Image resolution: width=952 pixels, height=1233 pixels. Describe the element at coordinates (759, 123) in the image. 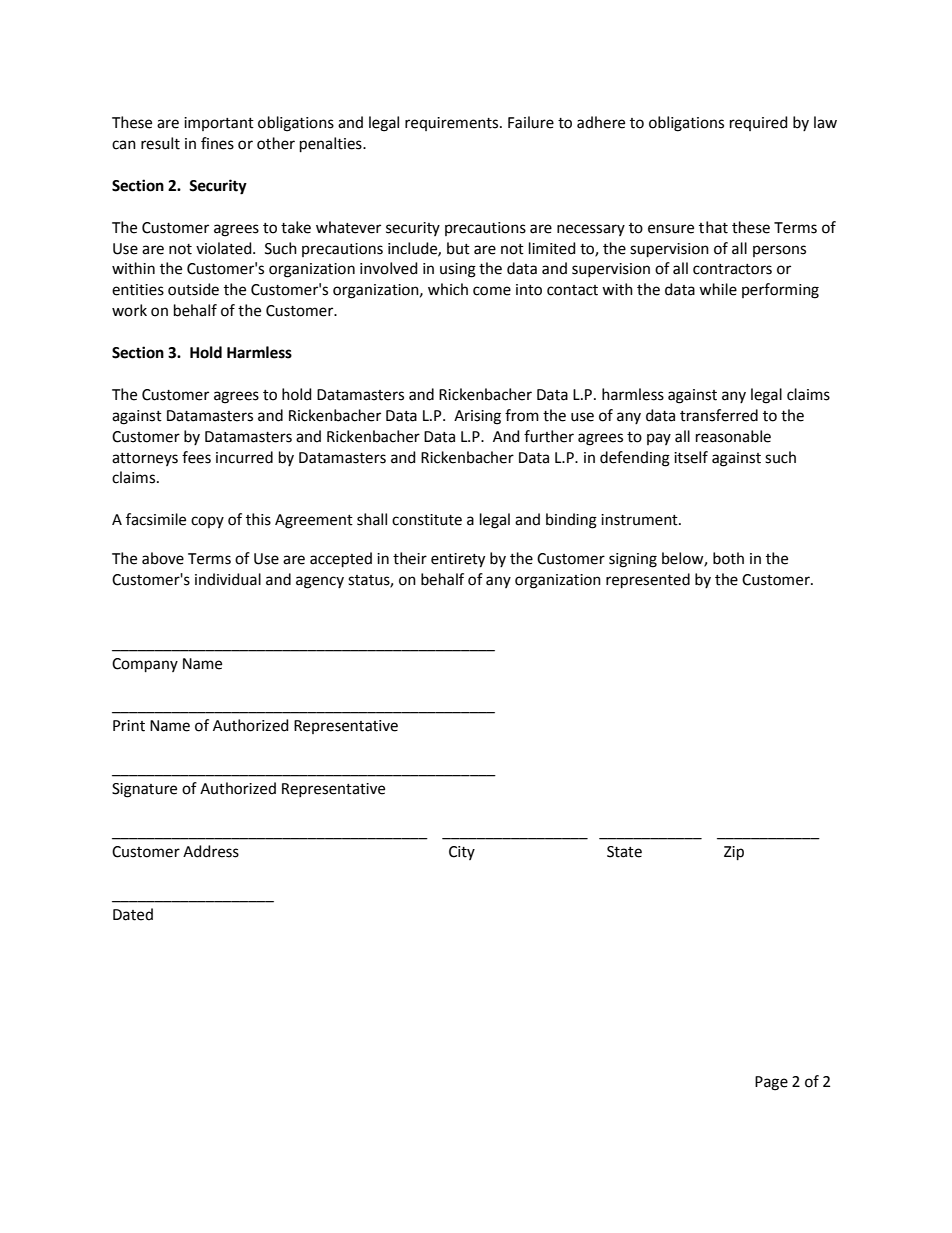

I see `required` at that location.
